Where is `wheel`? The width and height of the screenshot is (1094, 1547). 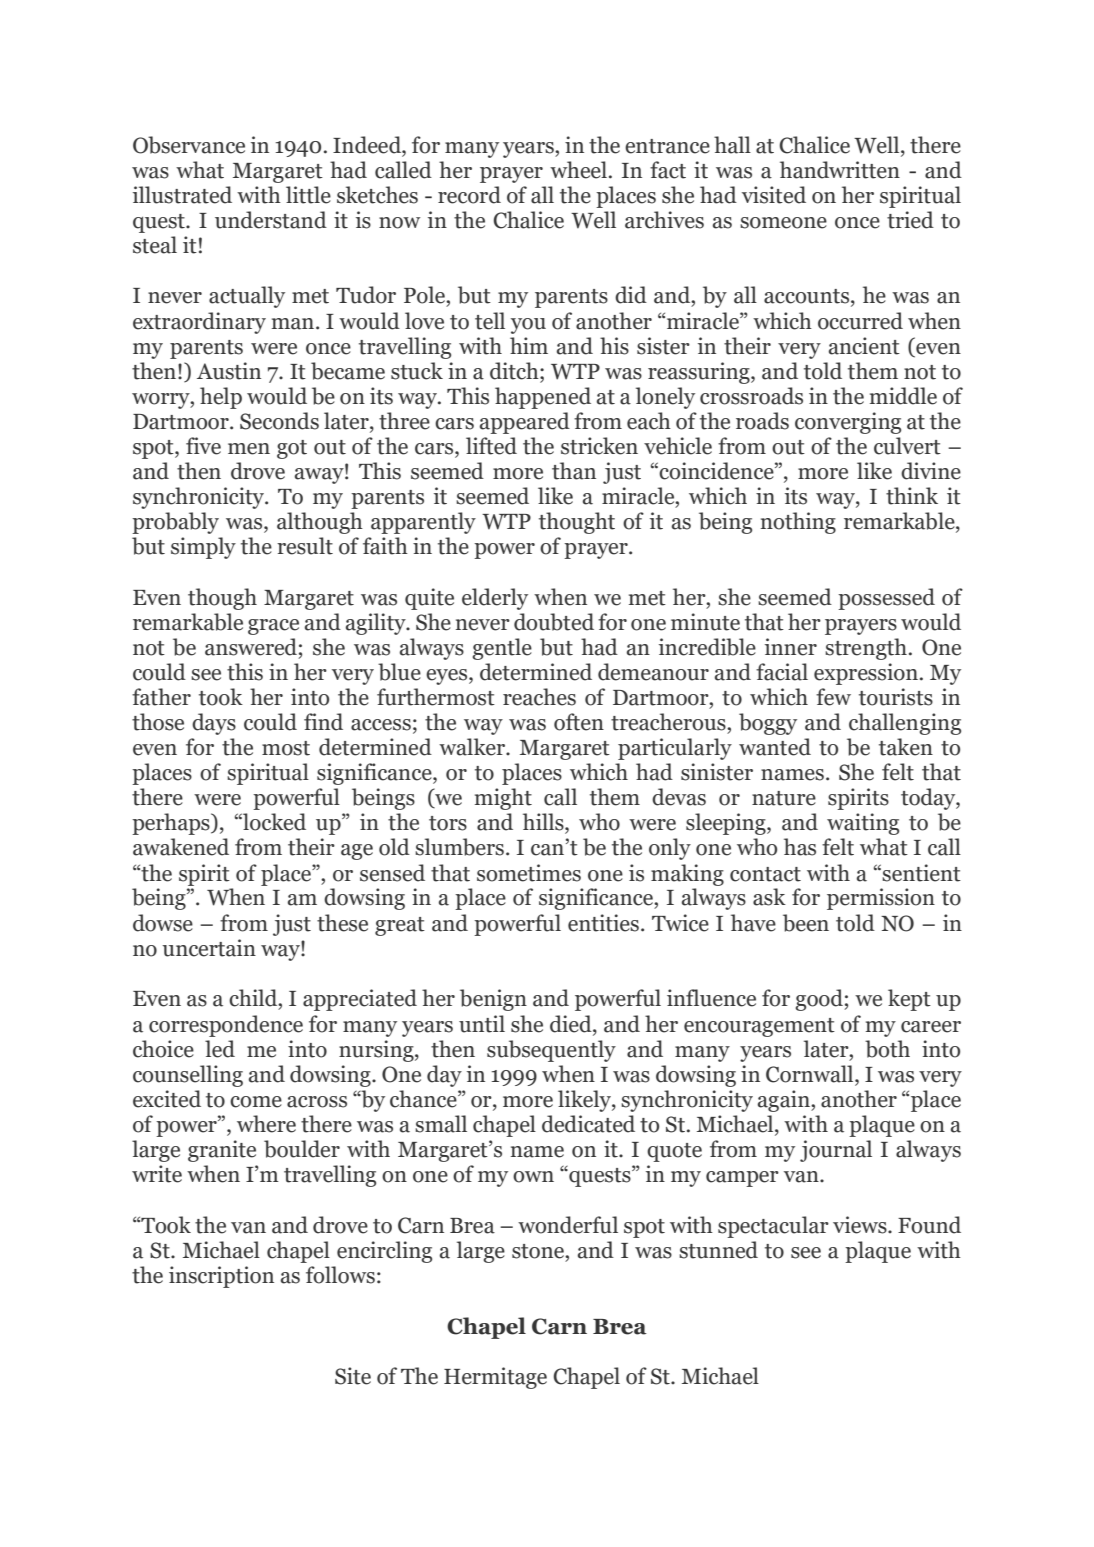 wheel is located at coordinates (578, 170).
